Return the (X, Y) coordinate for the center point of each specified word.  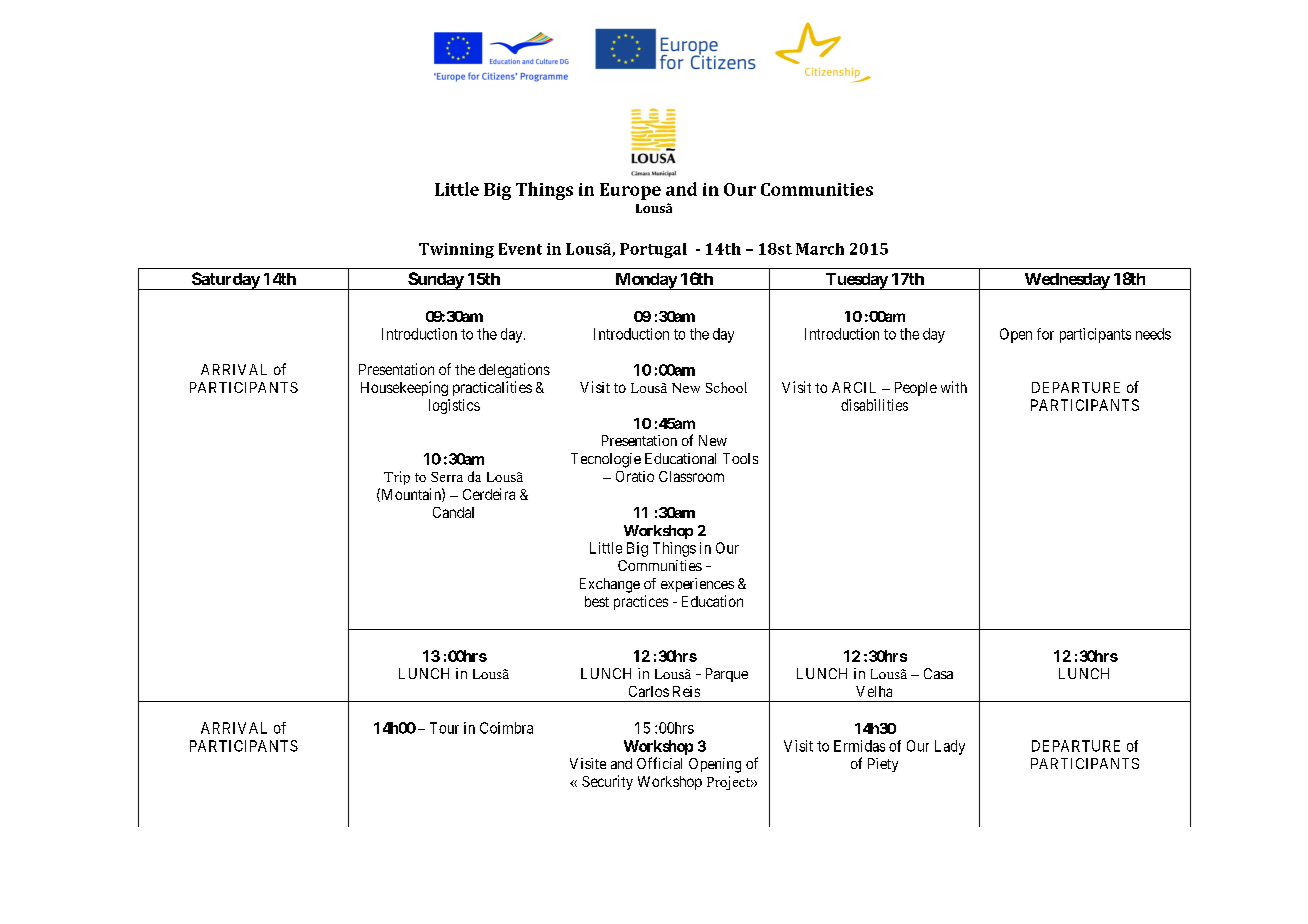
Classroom (691, 476)
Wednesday (1066, 281)
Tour (444, 728)
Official (659, 763)
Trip (397, 478)
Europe (630, 191)
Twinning (456, 250)
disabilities (874, 405)
